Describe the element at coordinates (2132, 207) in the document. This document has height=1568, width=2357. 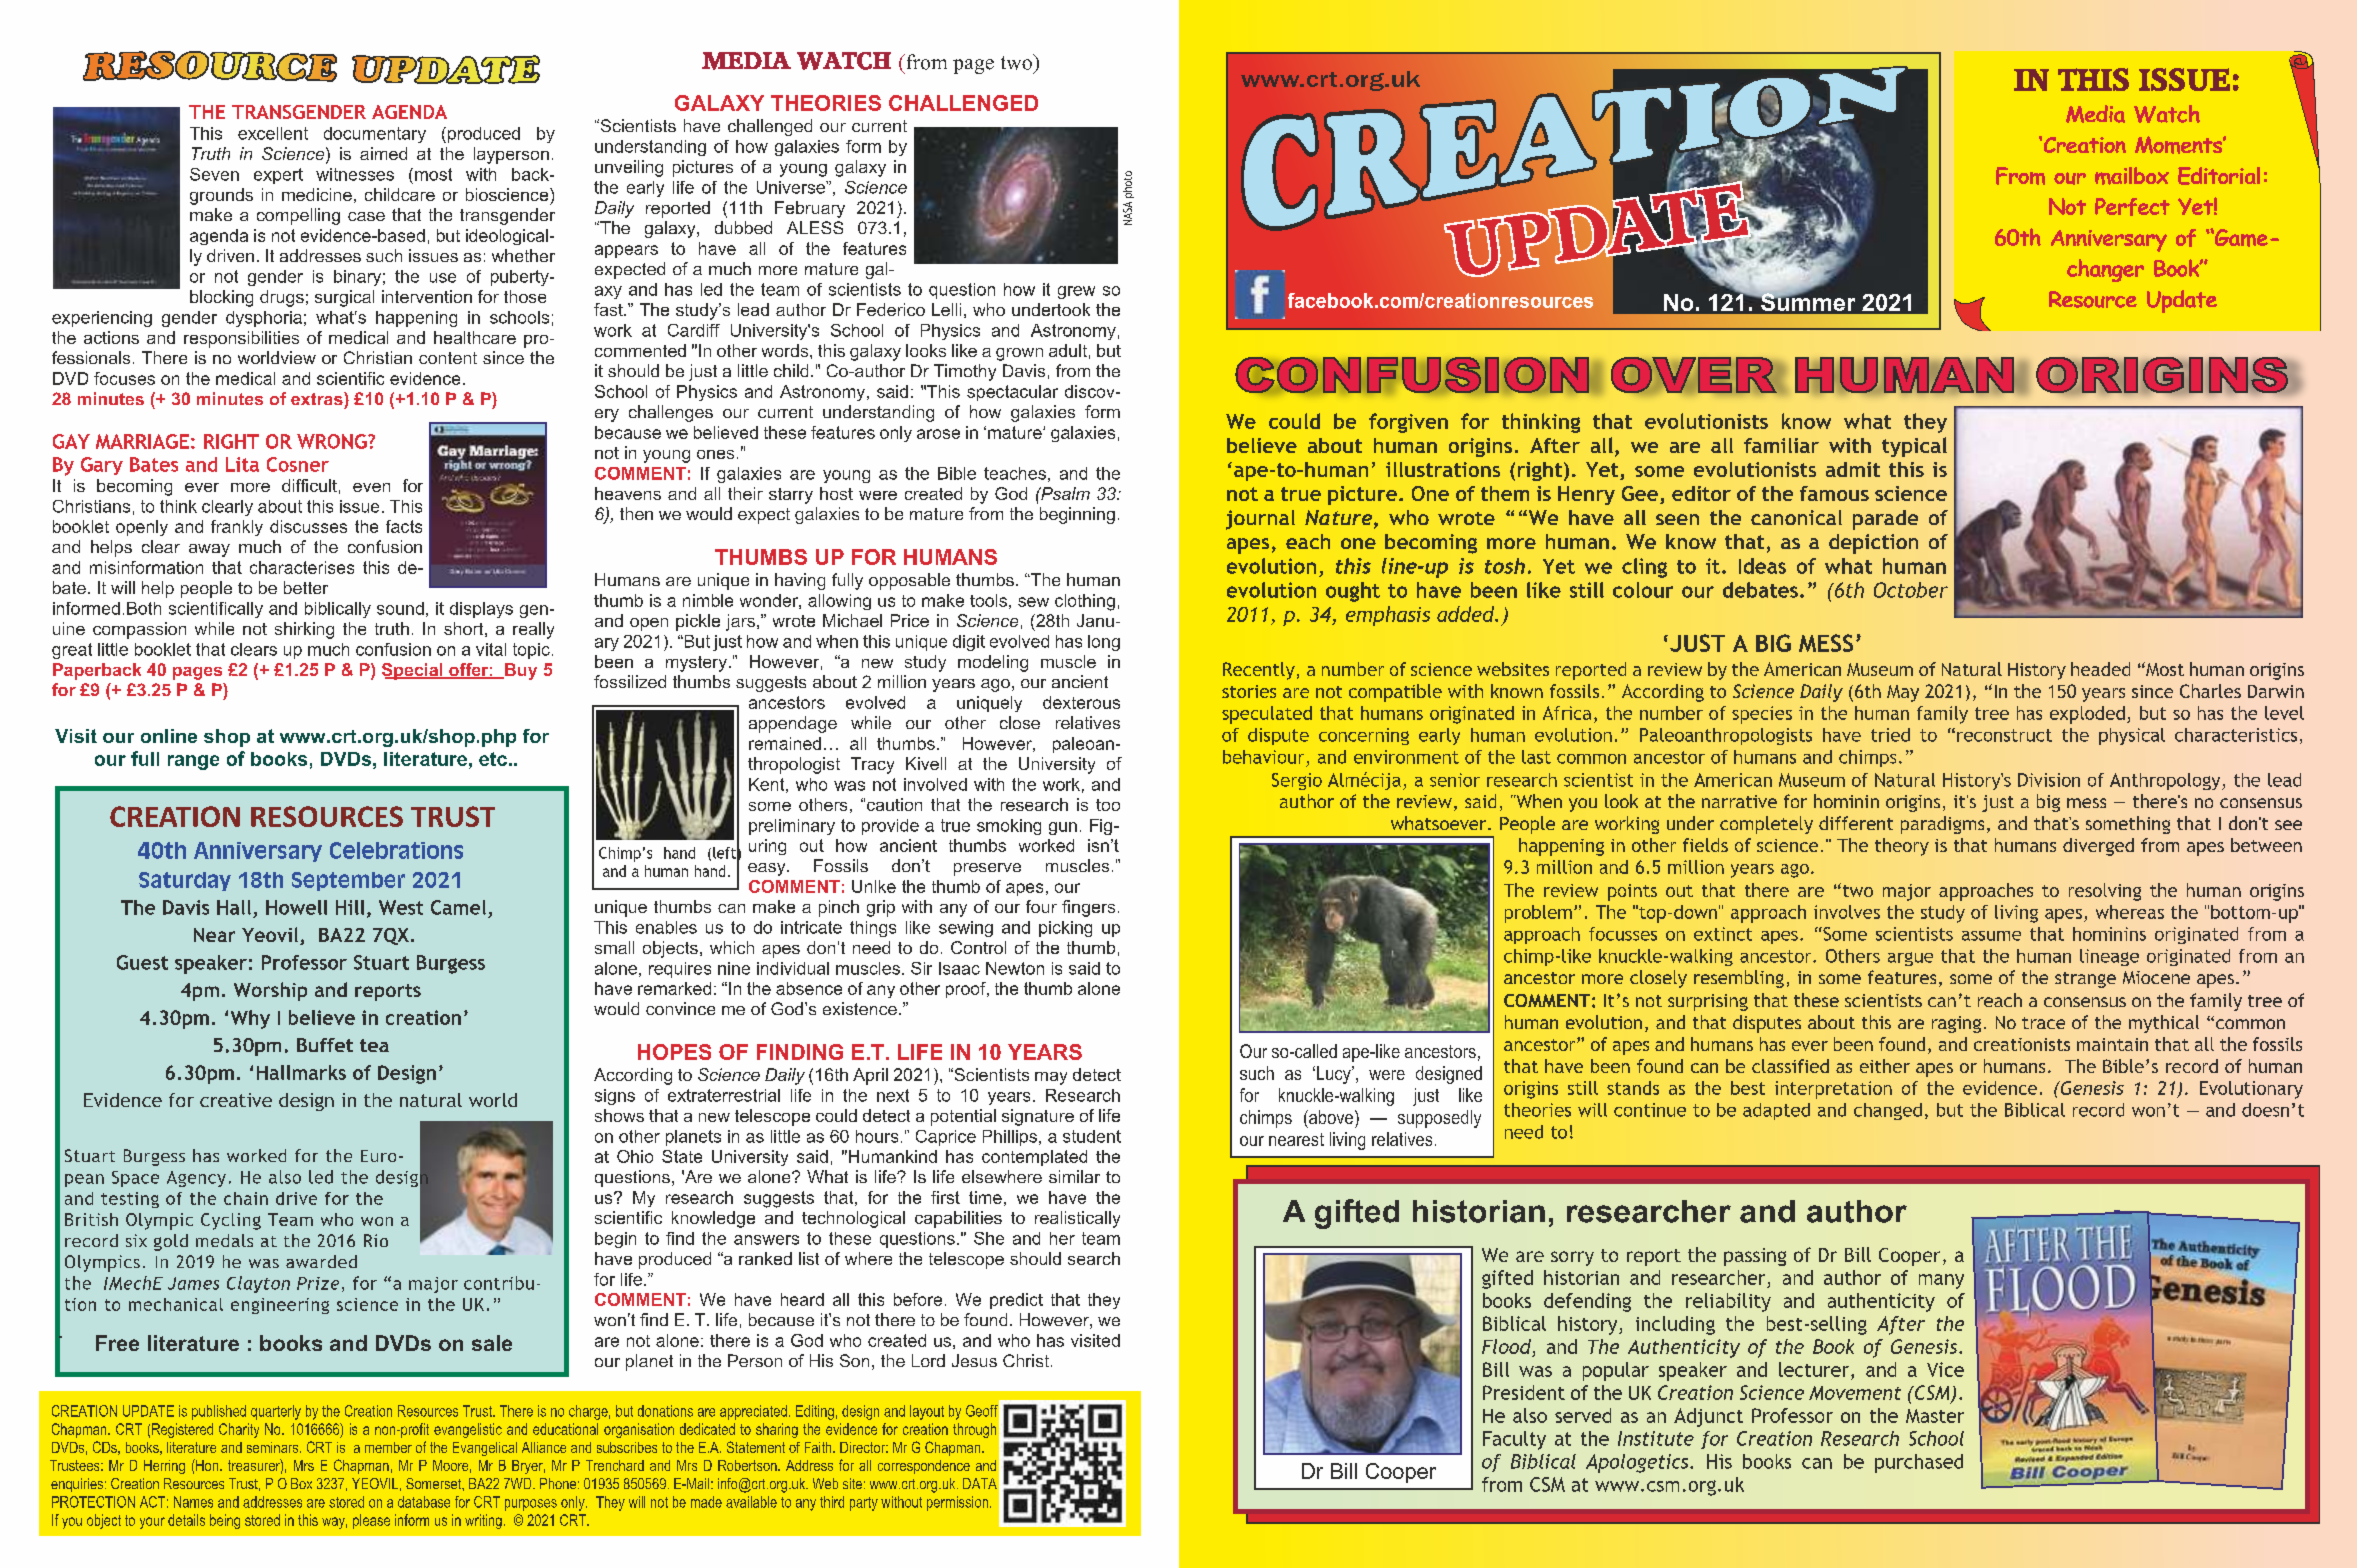
I see `Perfect` at that location.
